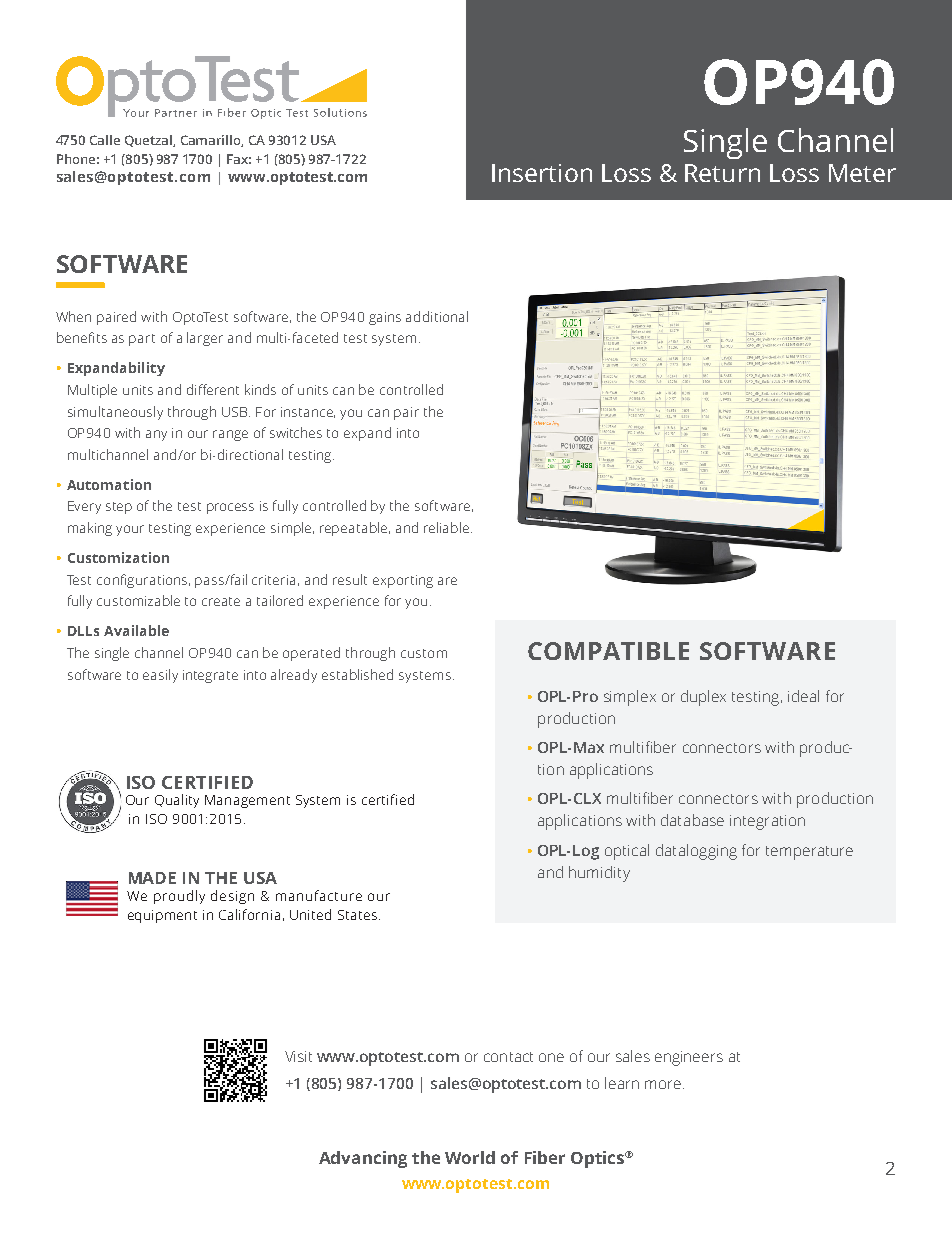  Describe the element at coordinates (357, 674) in the page. I see `established` at that location.
